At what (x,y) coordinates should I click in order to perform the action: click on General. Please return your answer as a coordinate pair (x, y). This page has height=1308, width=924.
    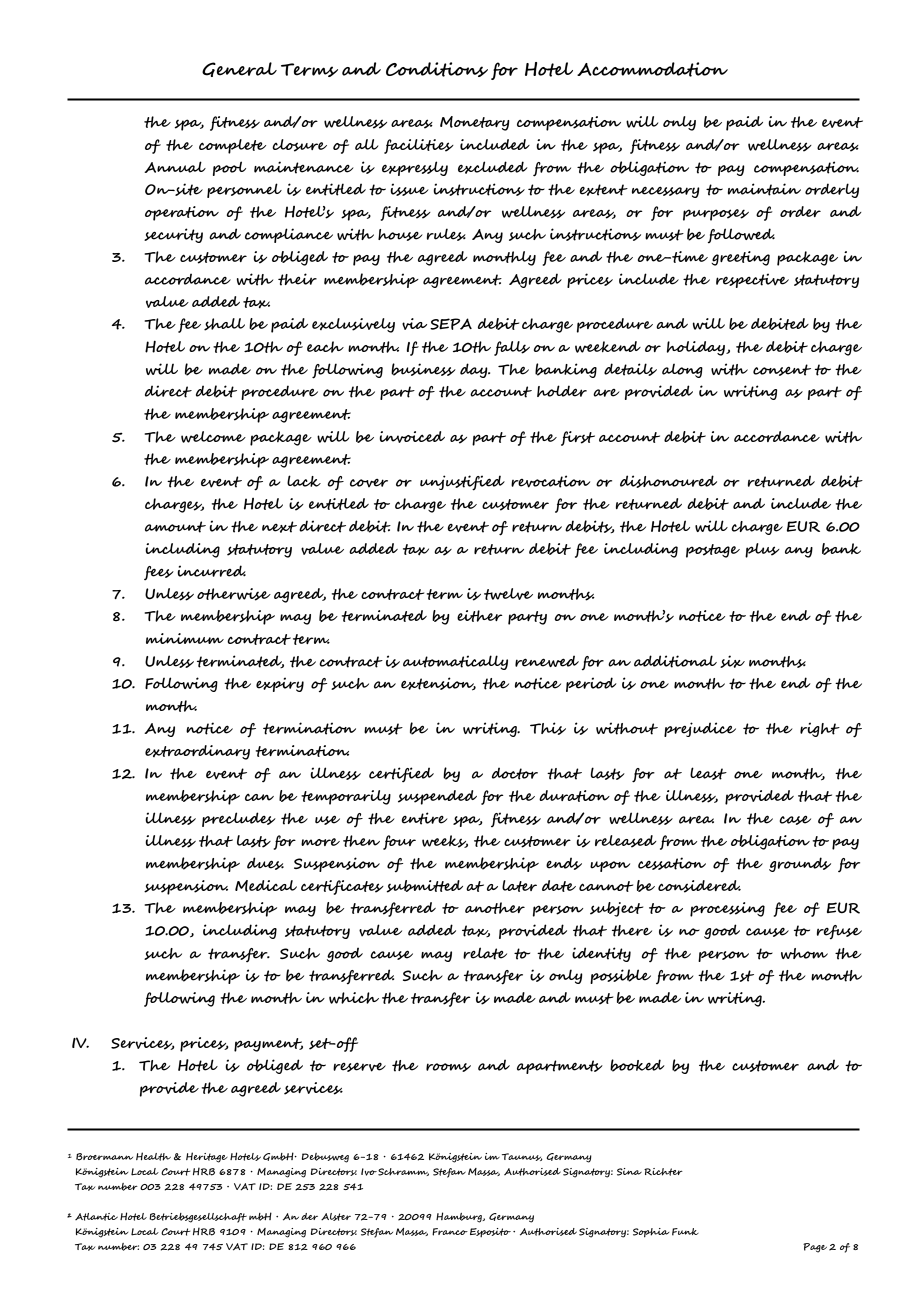
    Looking at the image, I should click on (239, 69).
